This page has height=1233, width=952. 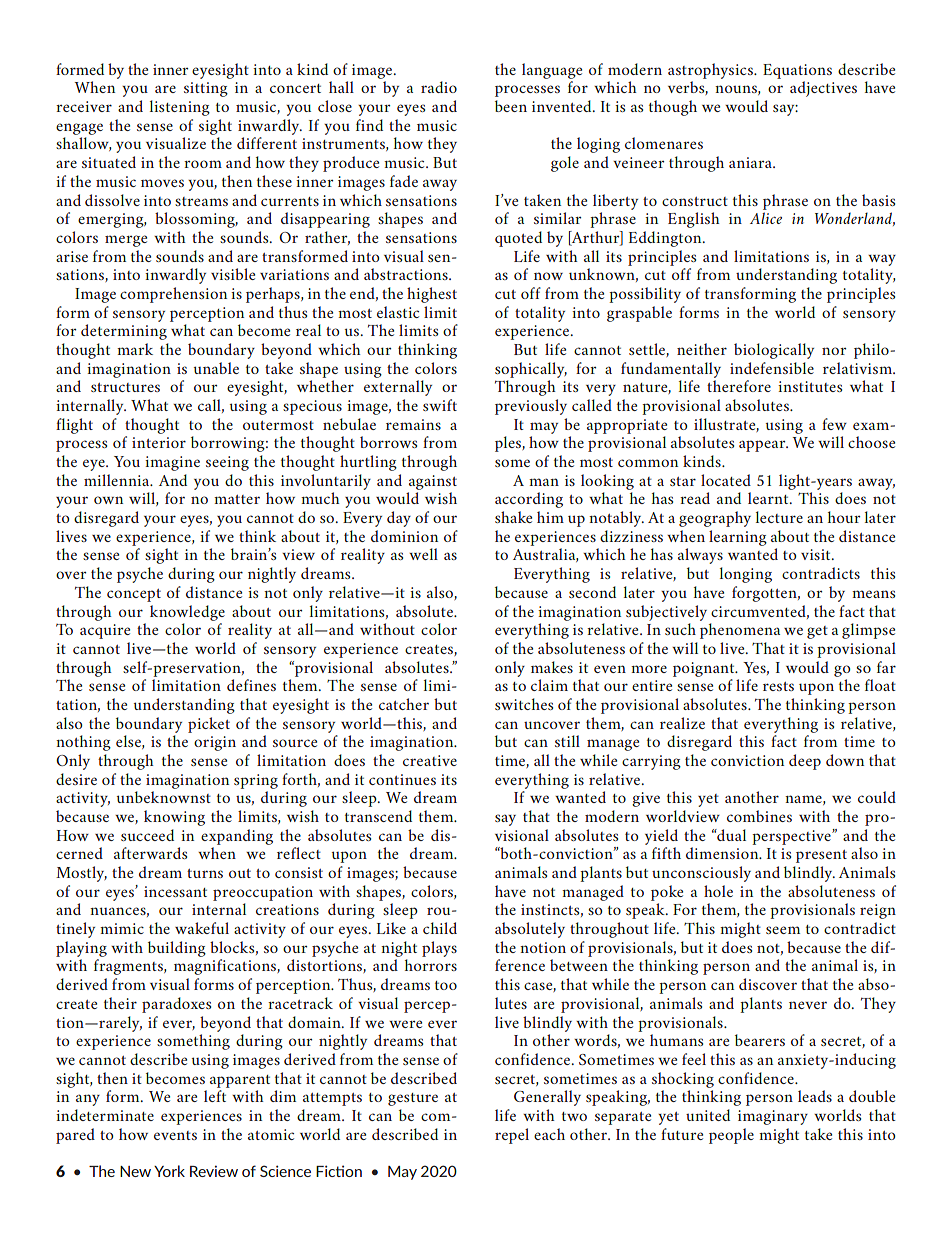 What do you see at coordinates (135, 349) in the page?
I see `mark` at bounding box center [135, 349].
